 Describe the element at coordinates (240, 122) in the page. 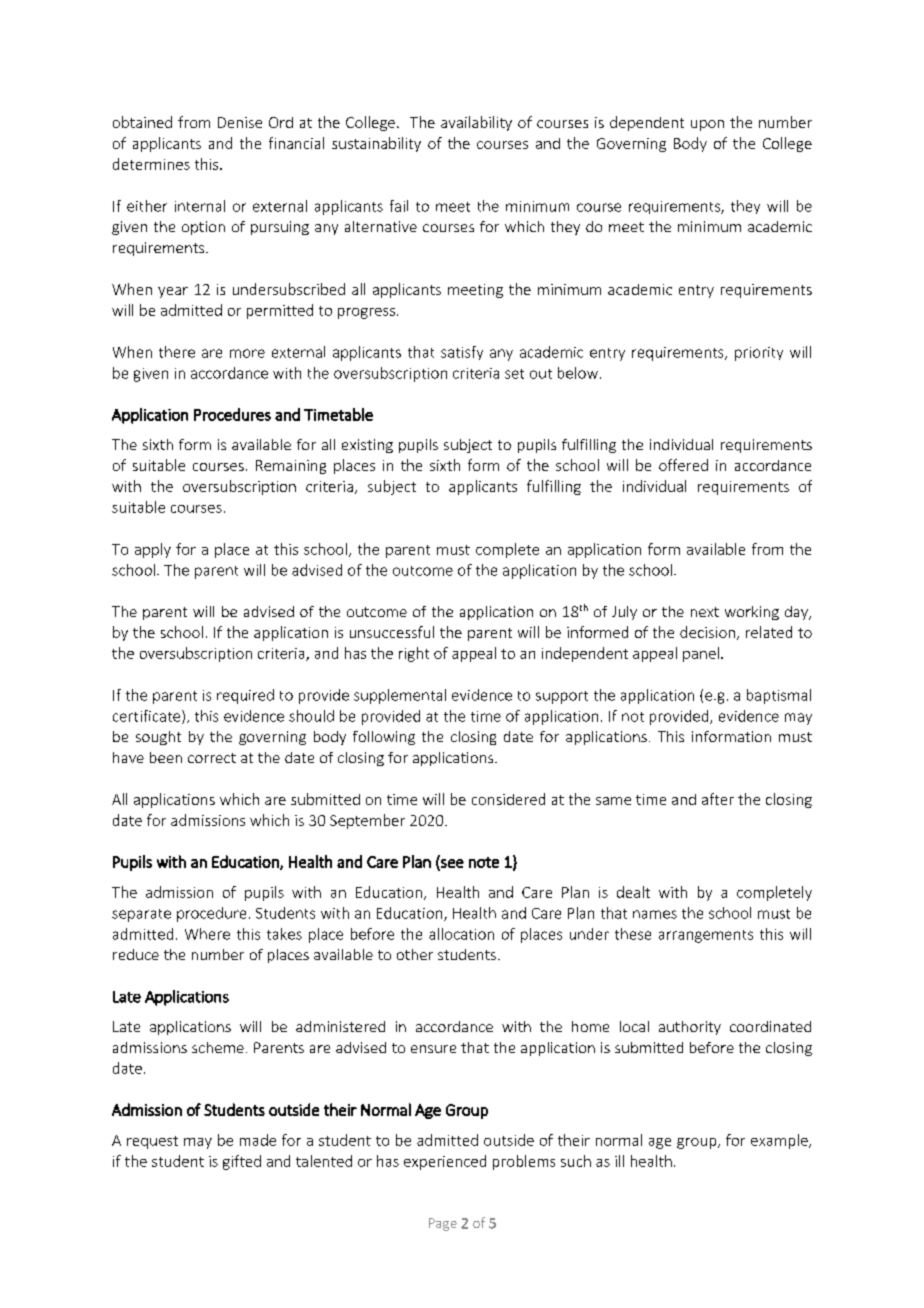

I see `Denise` at that location.
